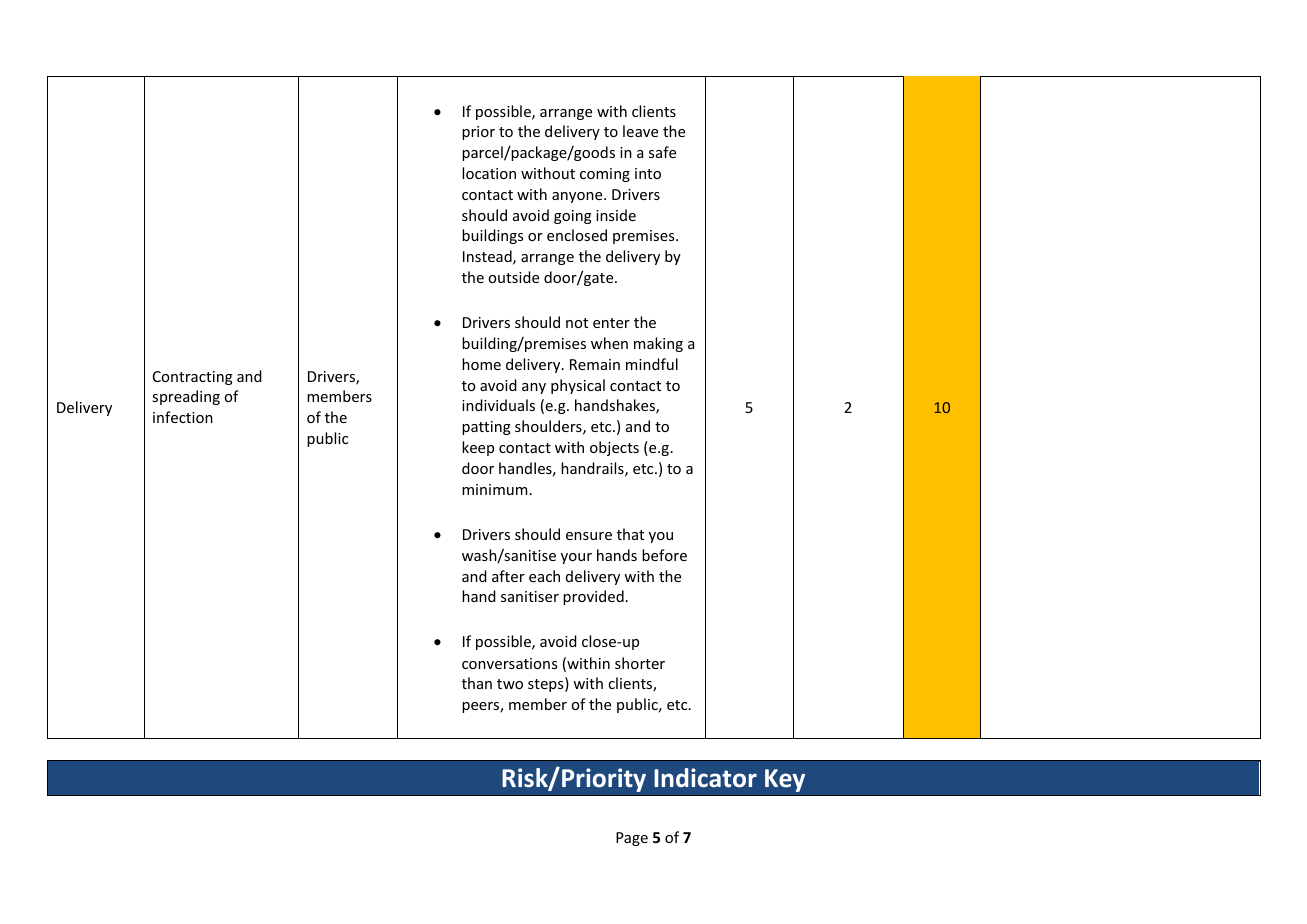 The image size is (1307, 924). I want to click on minimum, so click(494, 489).
